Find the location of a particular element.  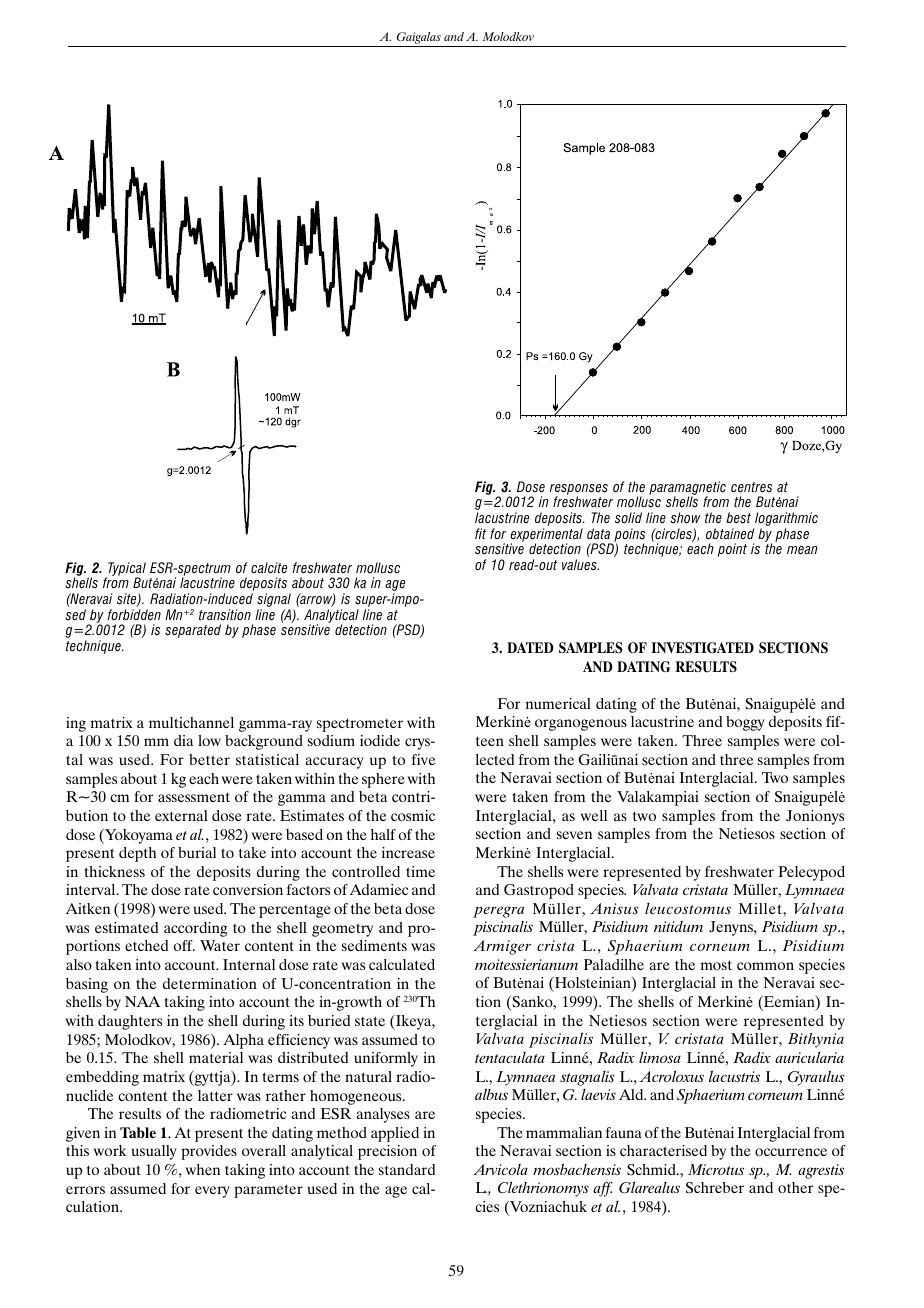

increase is located at coordinates (408, 852).
